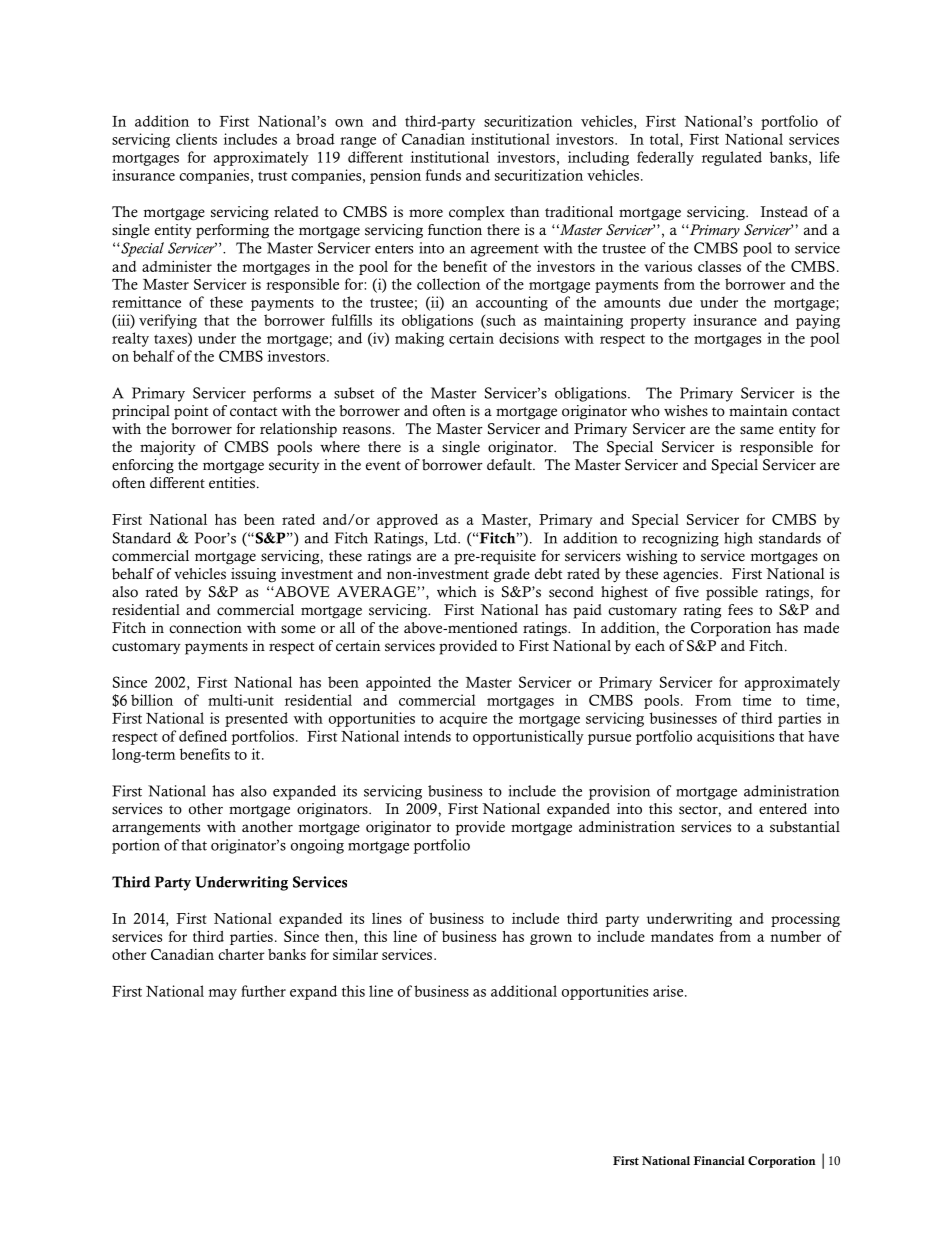  I want to click on funds, so click(443, 175).
